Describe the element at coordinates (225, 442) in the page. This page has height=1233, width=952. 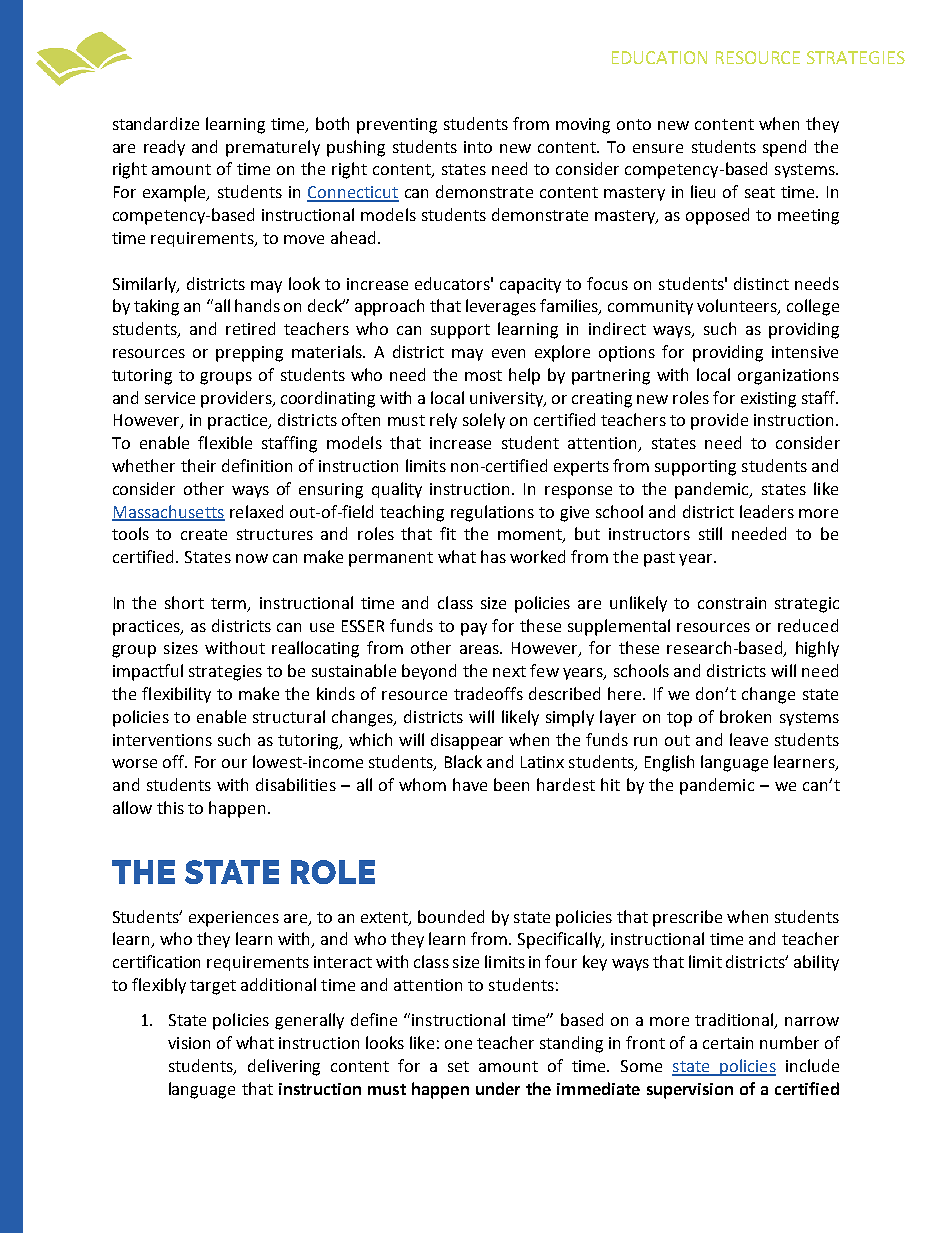
I see `flexible` at that location.
